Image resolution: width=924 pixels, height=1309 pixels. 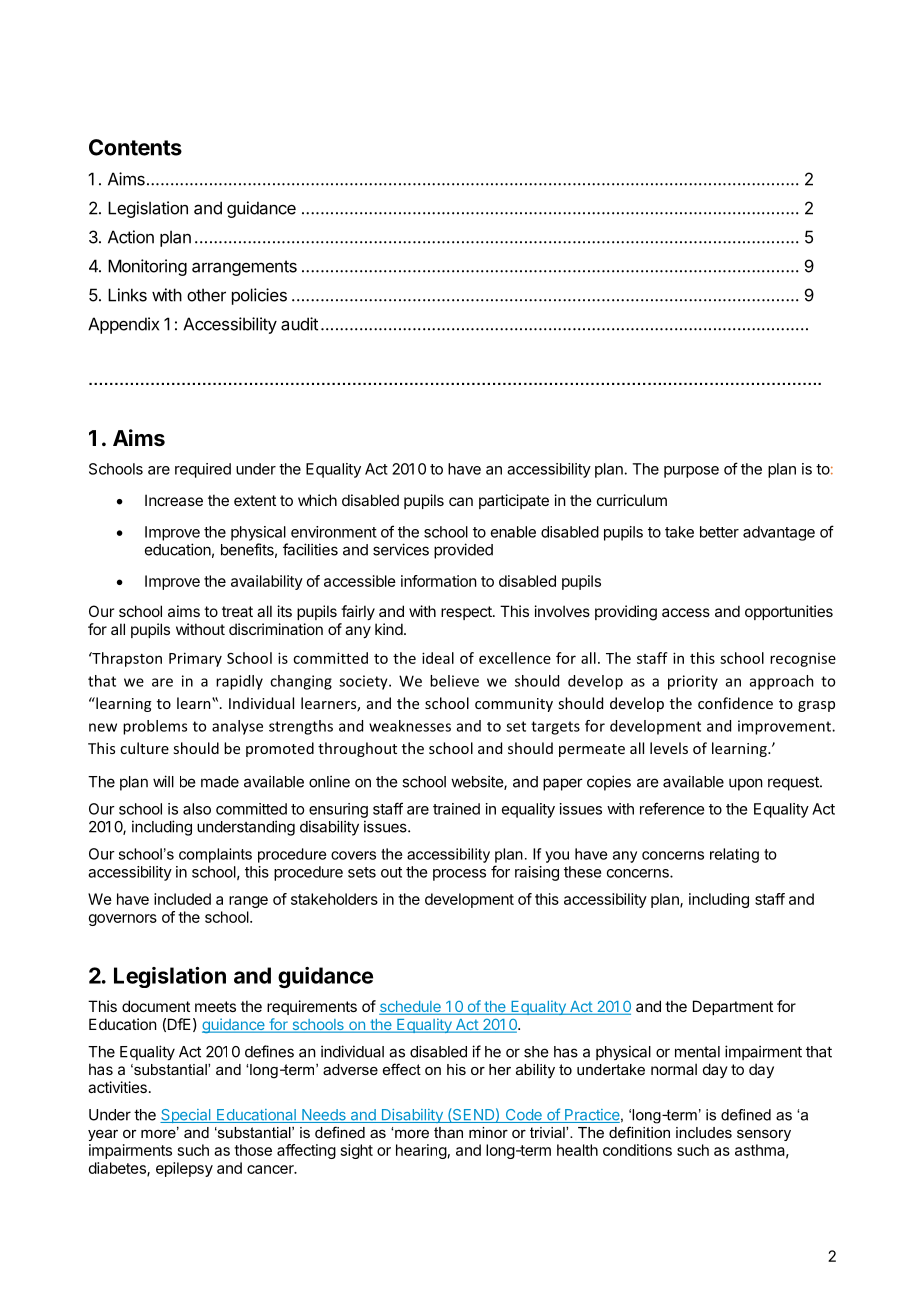 What do you see at coordinates (448, 1132) in the document?
I see `than` at bounding box center [448, 1132].
